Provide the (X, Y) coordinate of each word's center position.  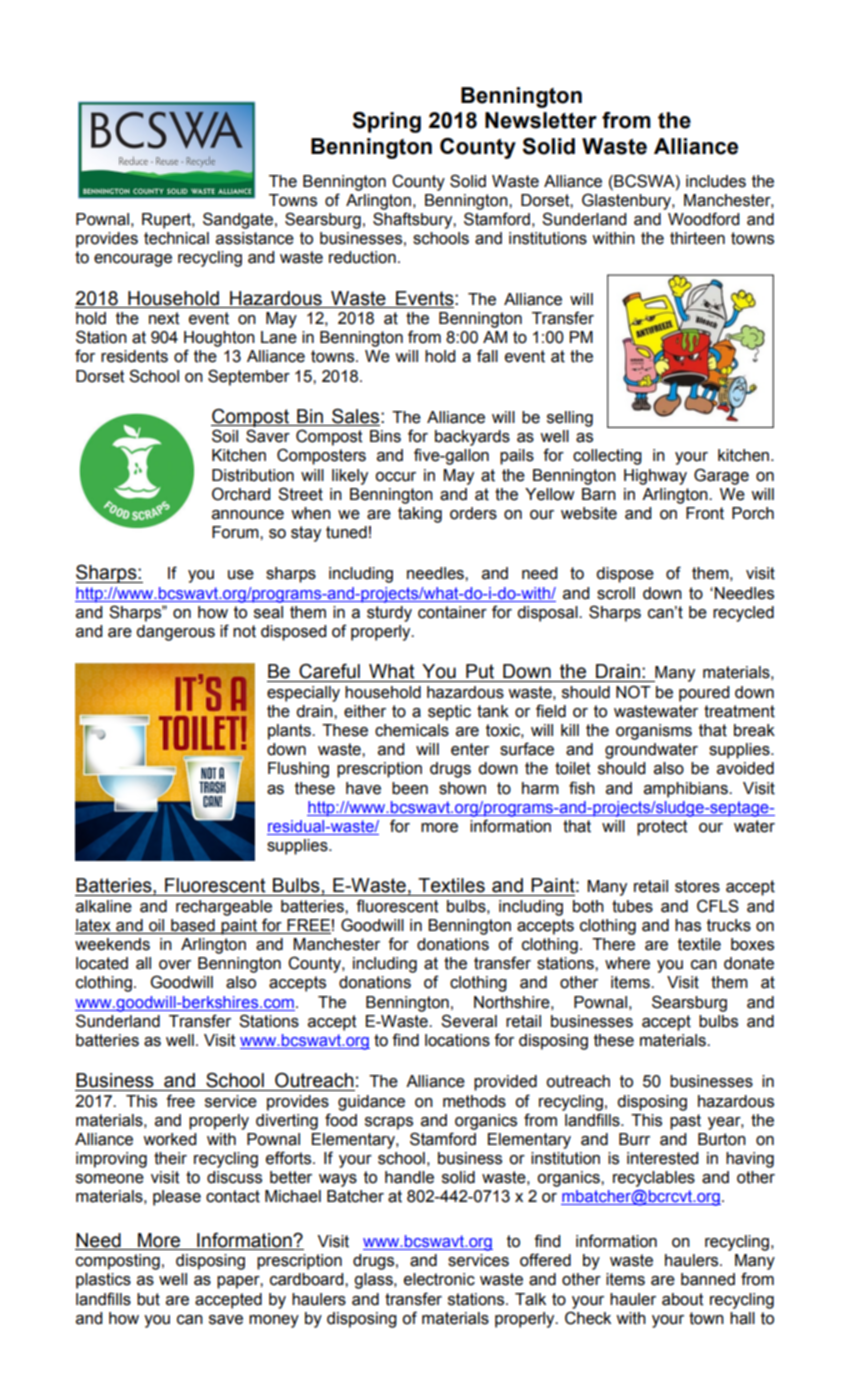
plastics (103, 1281)
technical (176, 238)
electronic (439, 1279)
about (682, 1299)
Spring (386, 122)
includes (716, 181)
